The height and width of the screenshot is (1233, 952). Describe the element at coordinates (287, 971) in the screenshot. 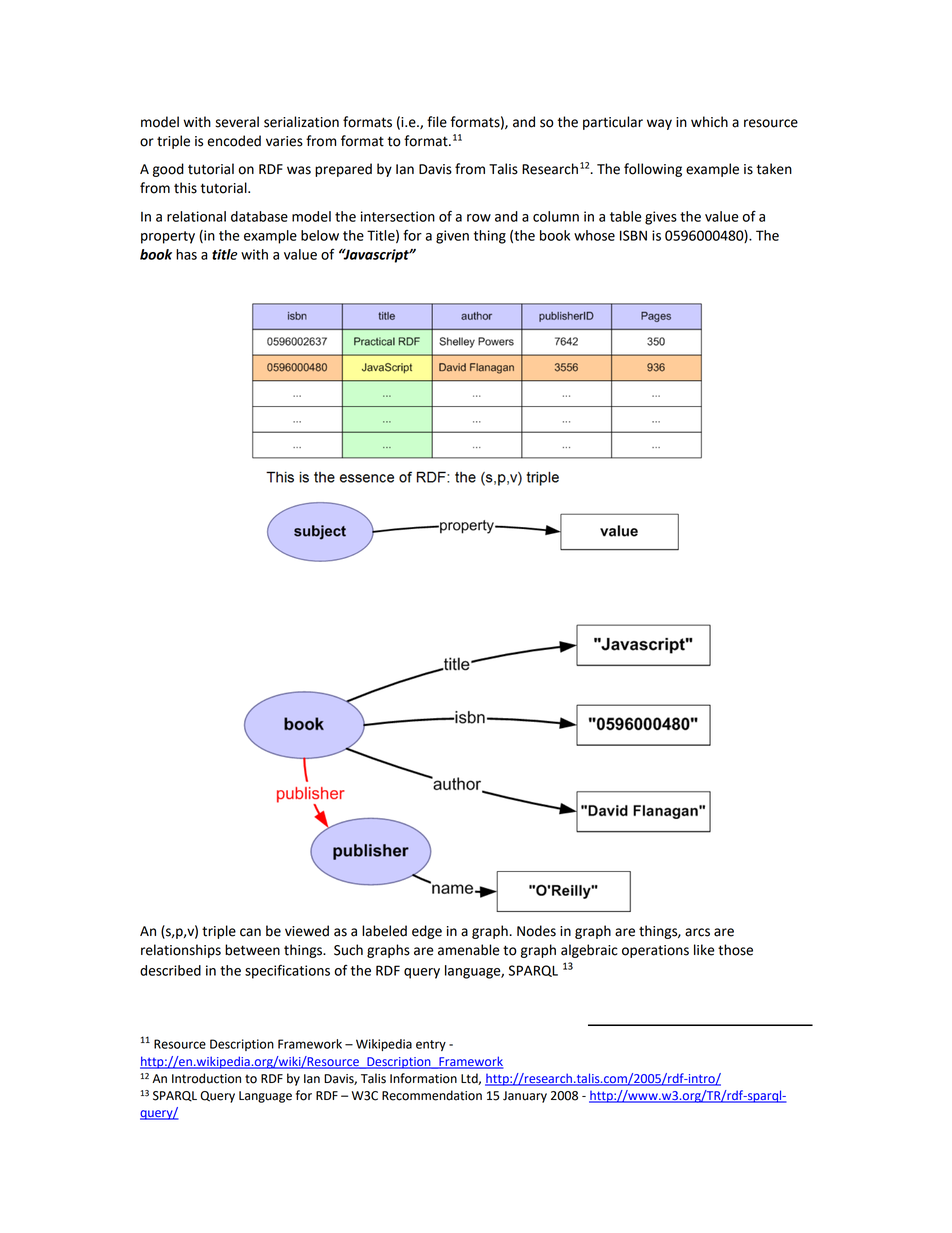

I see `specifications` at that location.
